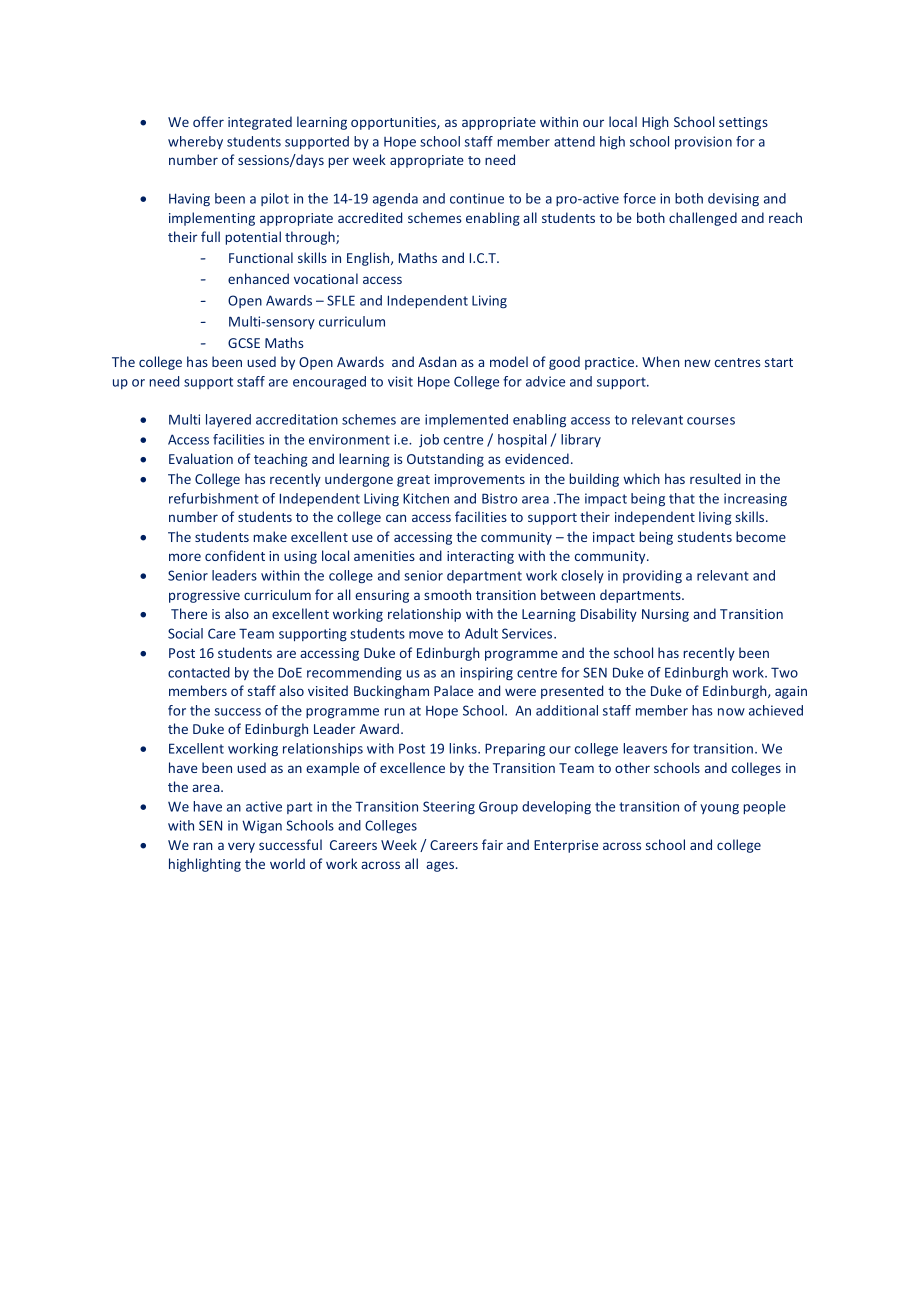  I want to click on refurbishment, so click(214, 498).
